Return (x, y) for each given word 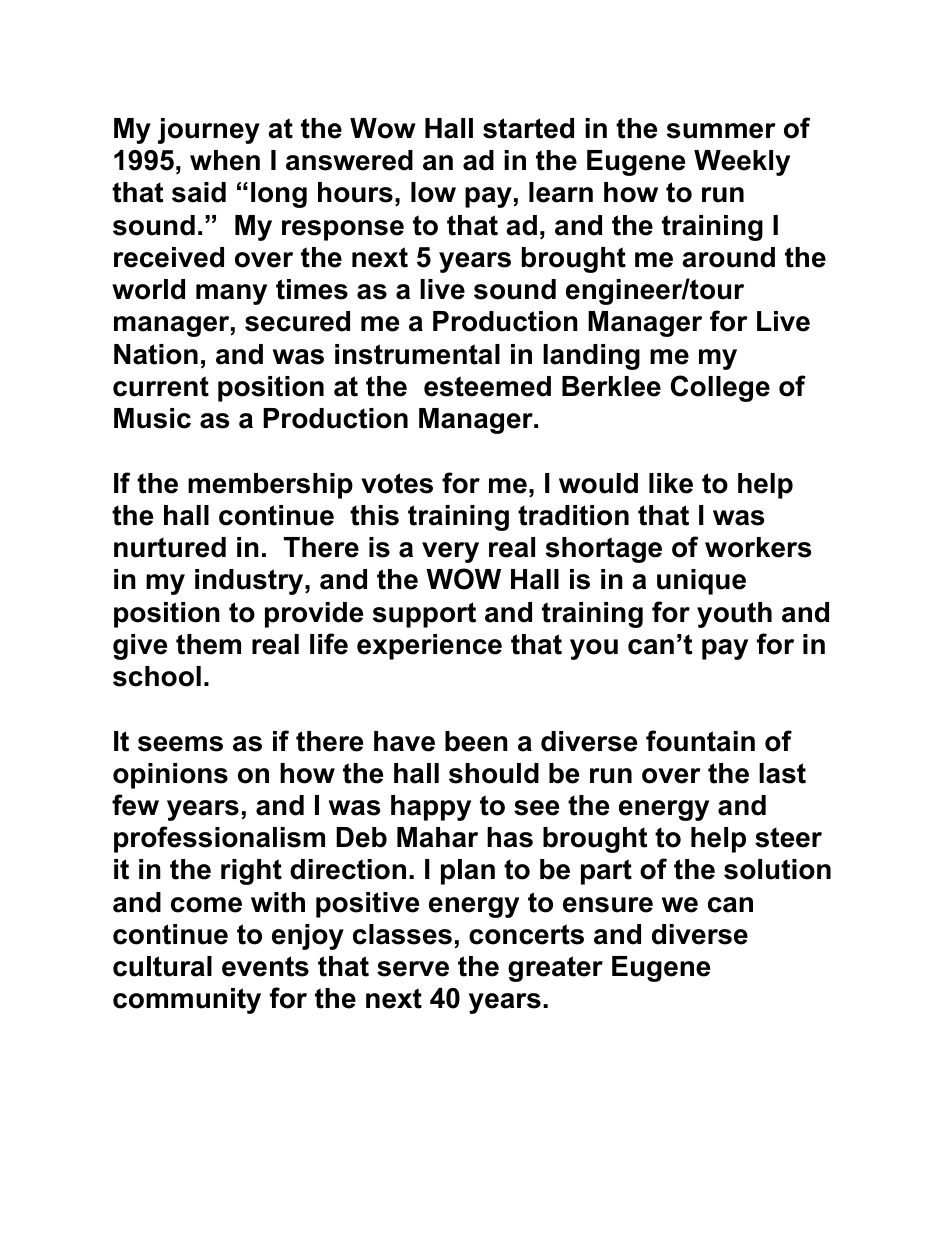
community (187, 1001)
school (157, 676)
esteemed (487, 386)
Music (152, 418)
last (782, 773)
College (720, 388)
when (225, 160)
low (433, 192)
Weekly (742, 163)
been (476, 741)
